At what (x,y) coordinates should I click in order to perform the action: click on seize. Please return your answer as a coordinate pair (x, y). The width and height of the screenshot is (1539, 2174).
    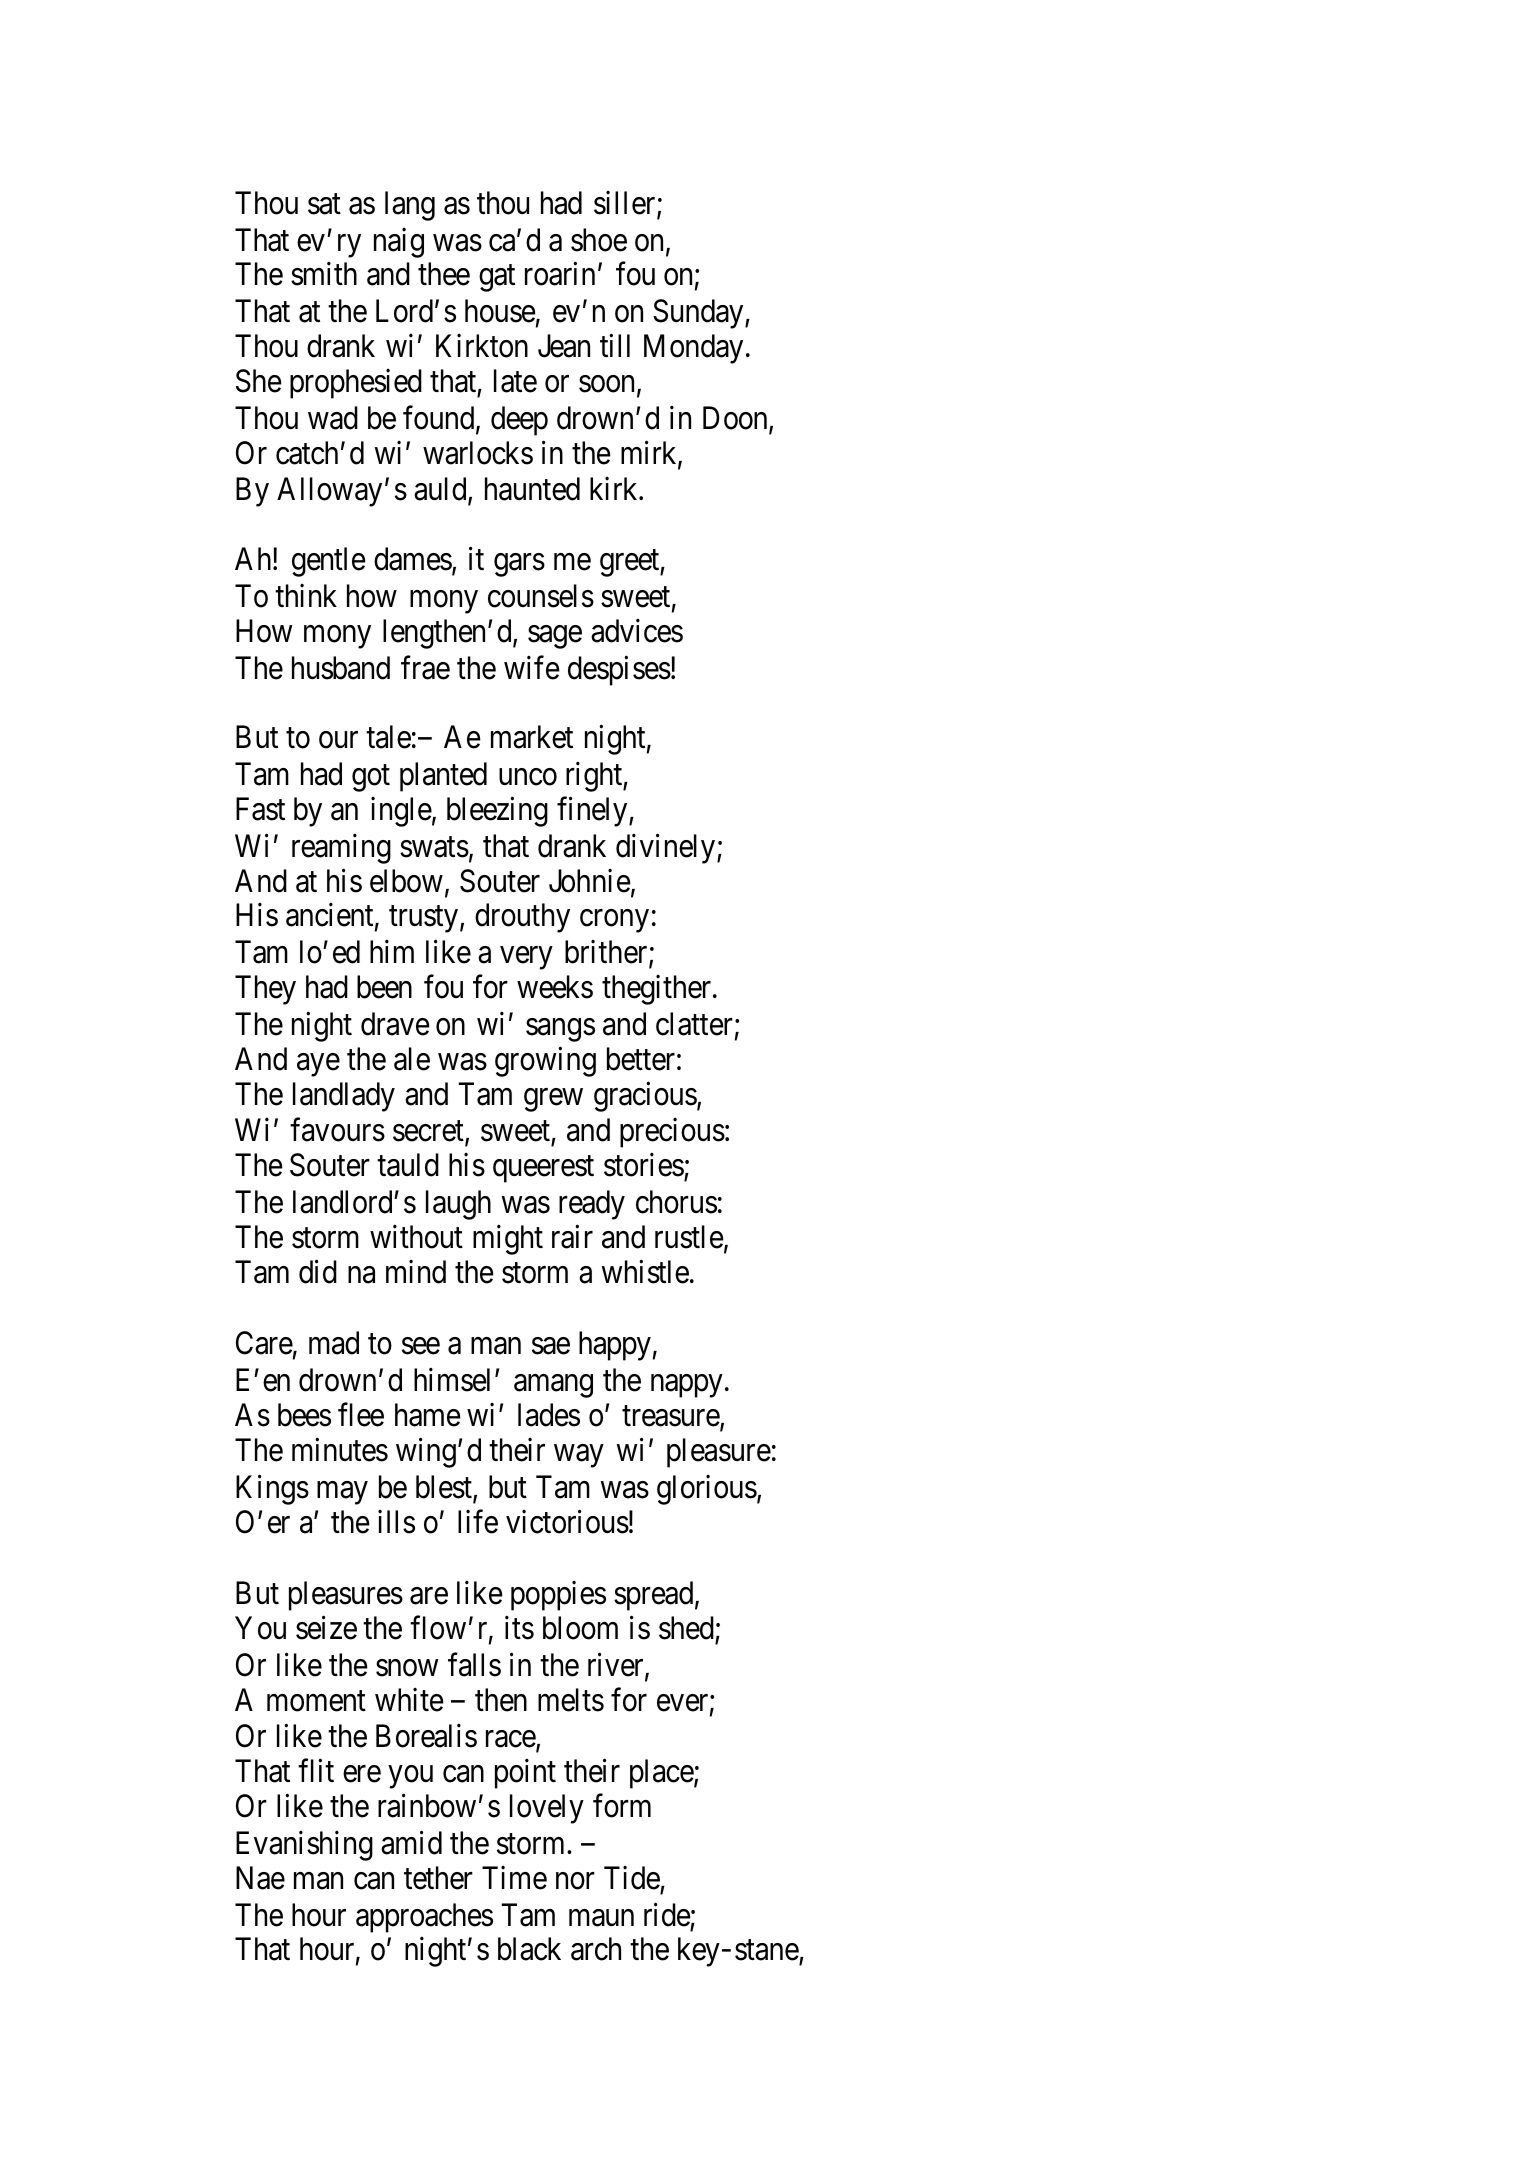
    Looking at the image, I should click on (326, 1628).
